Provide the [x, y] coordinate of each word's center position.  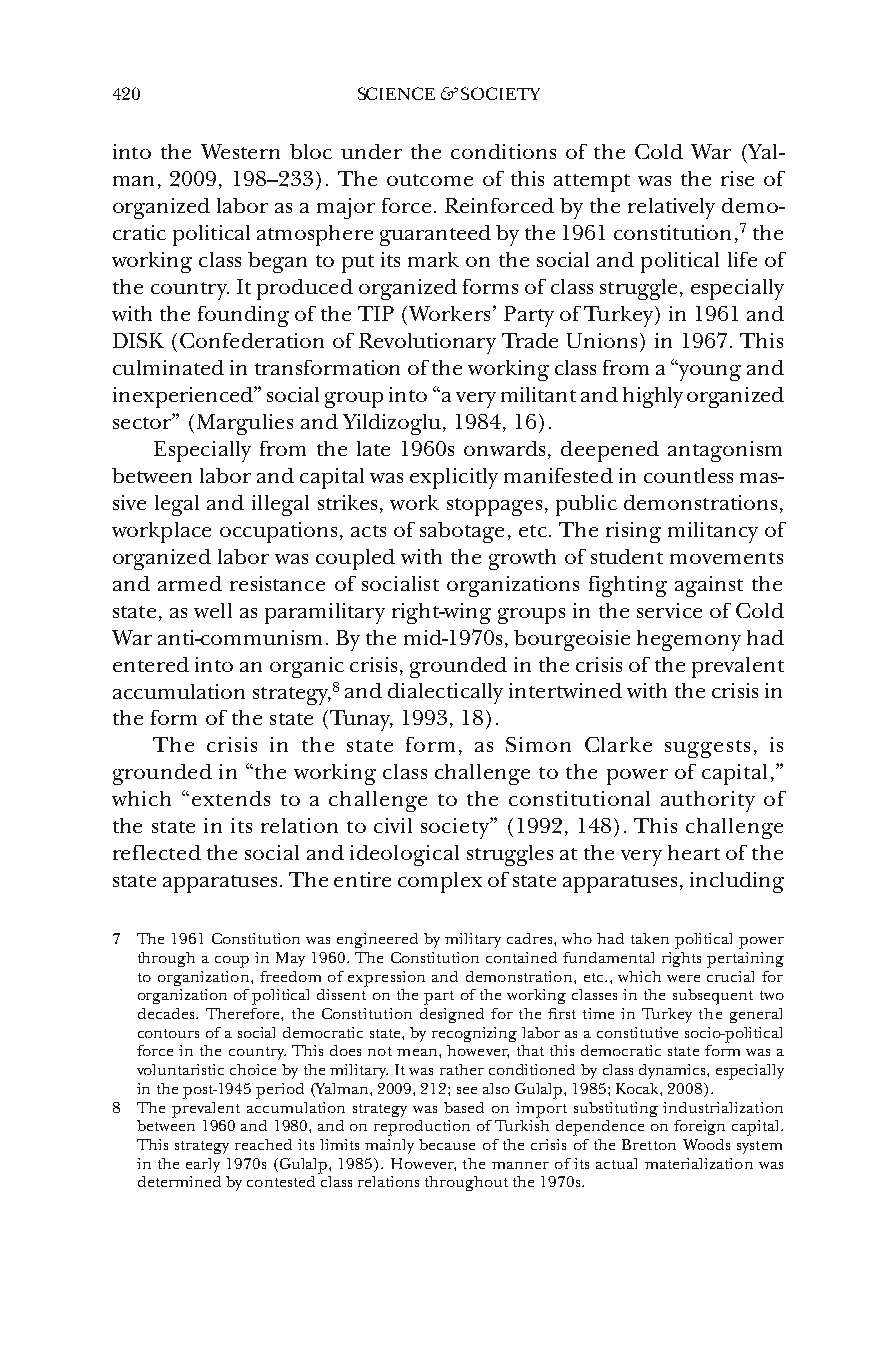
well [213, 610]
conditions [503, 151]
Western [240, 151]
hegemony [689, 640]
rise [737, 178]
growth [522, 559]
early [203, 1165]
